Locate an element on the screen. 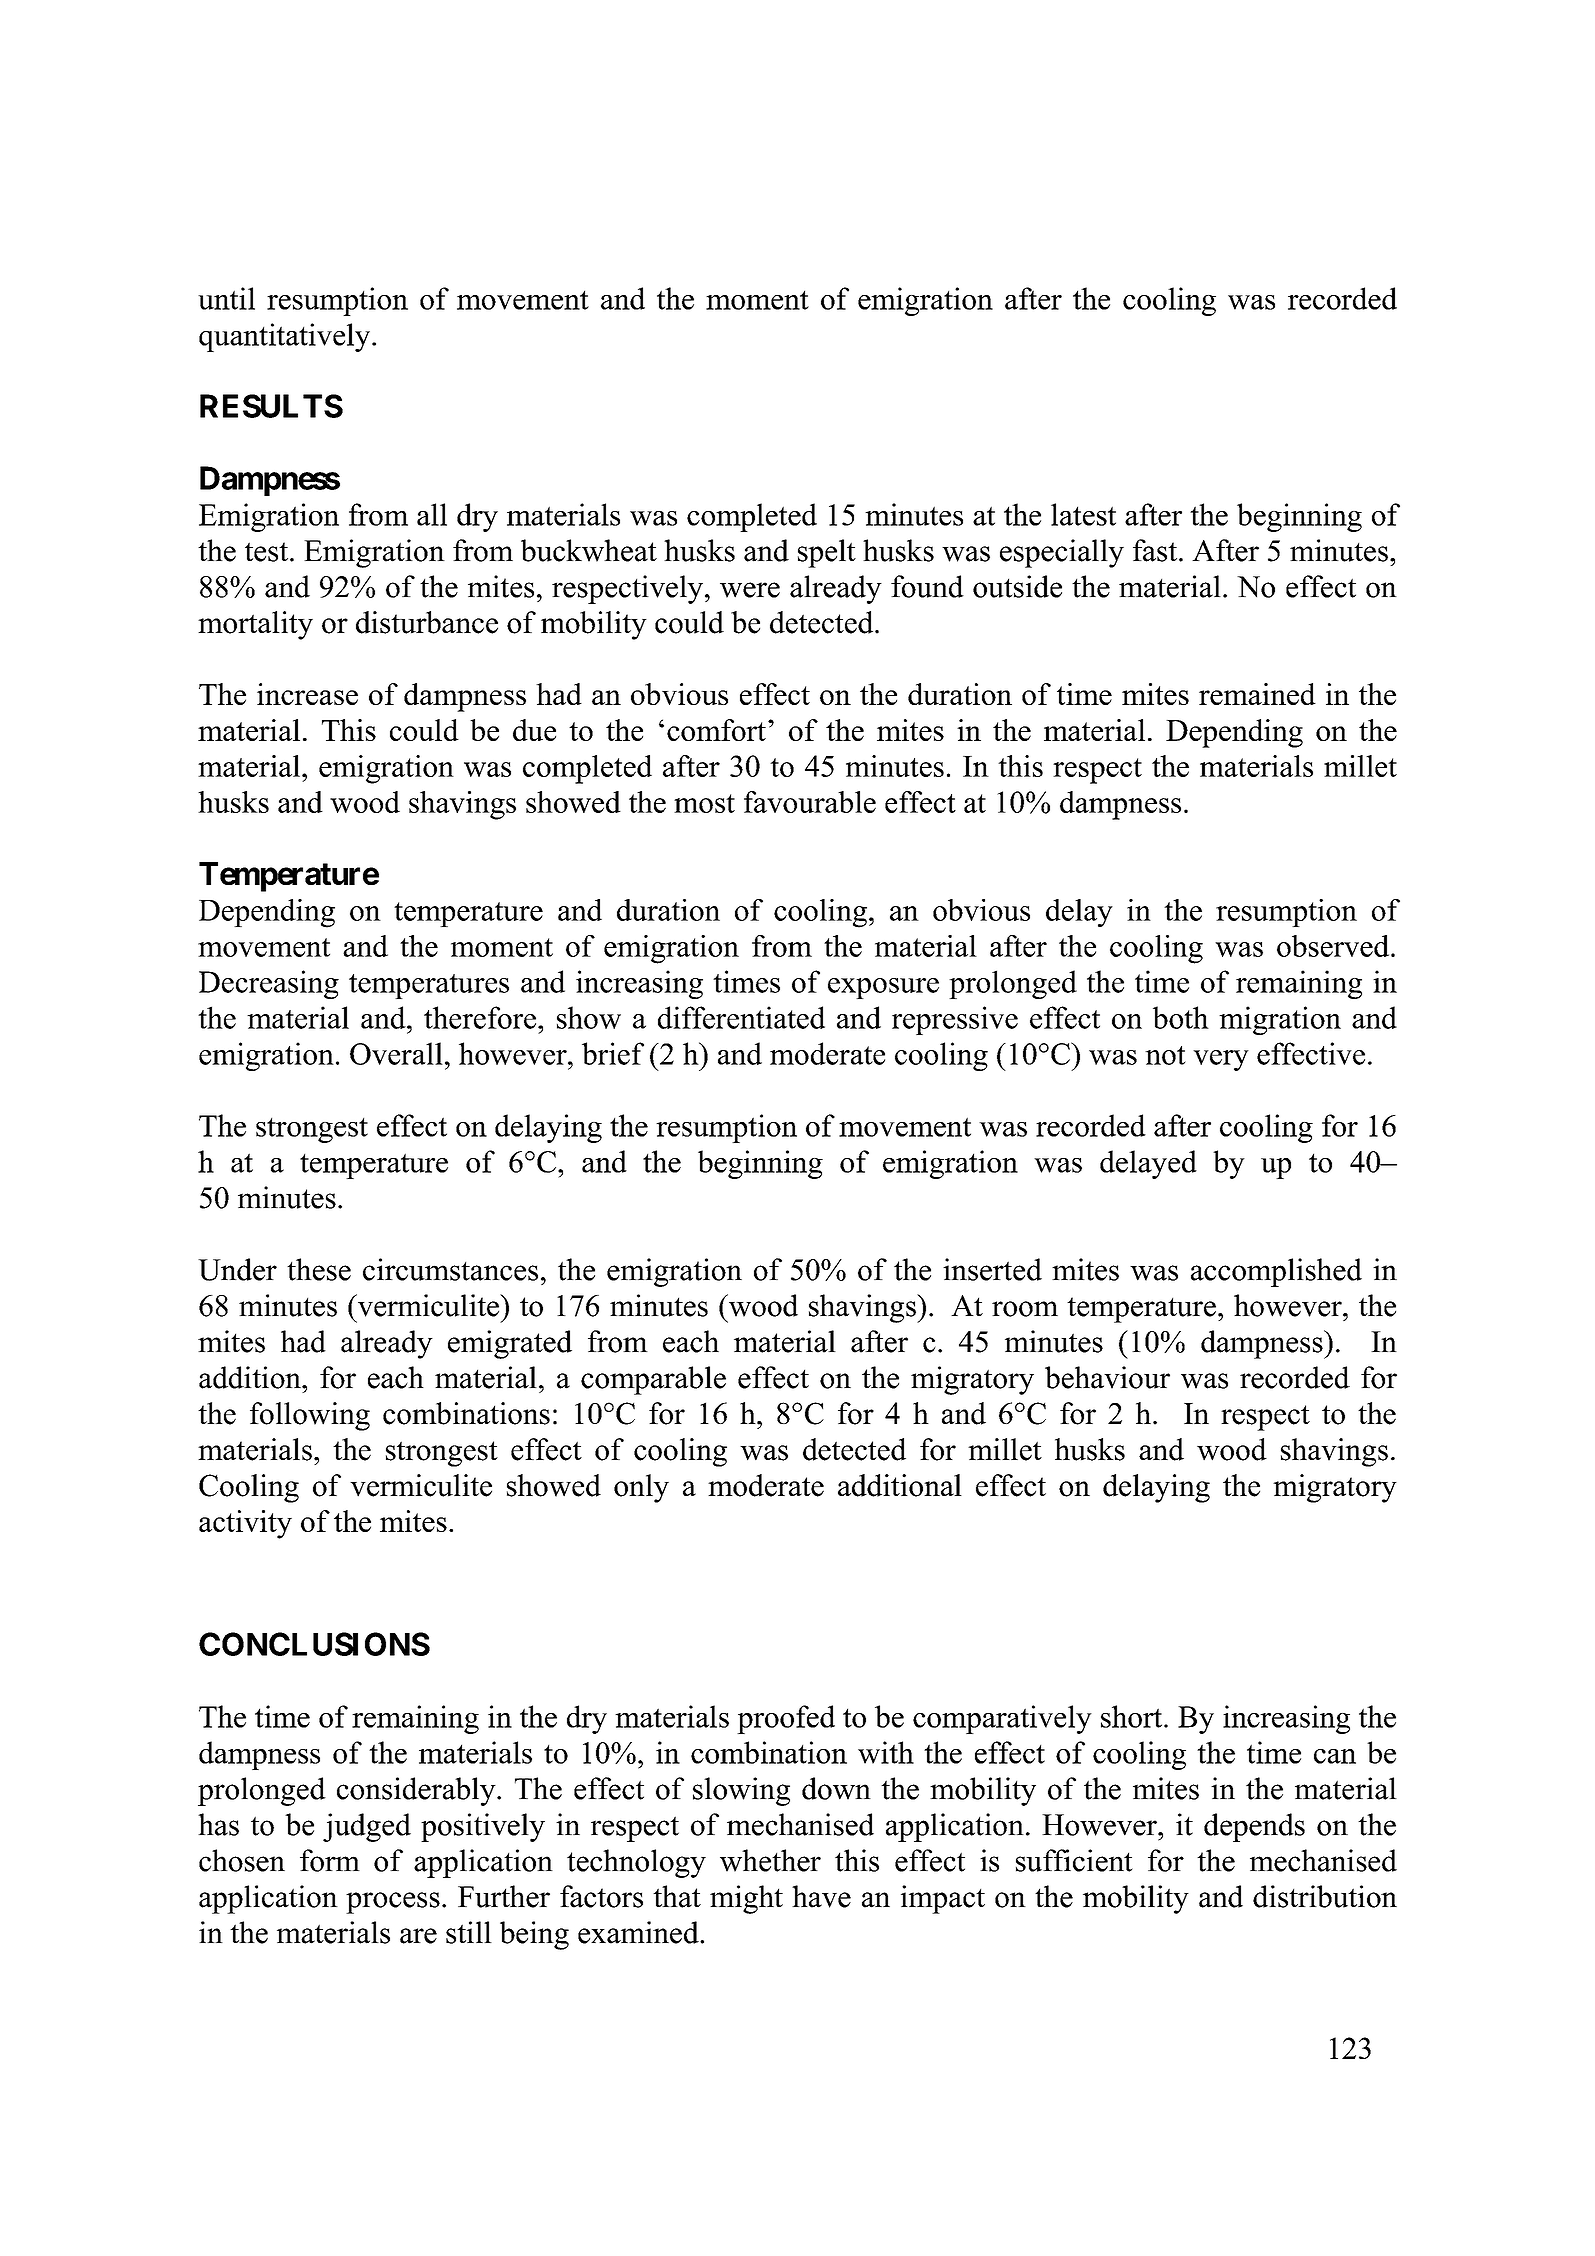 Image resolution: width=1595 pixels, height=2256 pixels. might is located at coordinates (746, 1899).
